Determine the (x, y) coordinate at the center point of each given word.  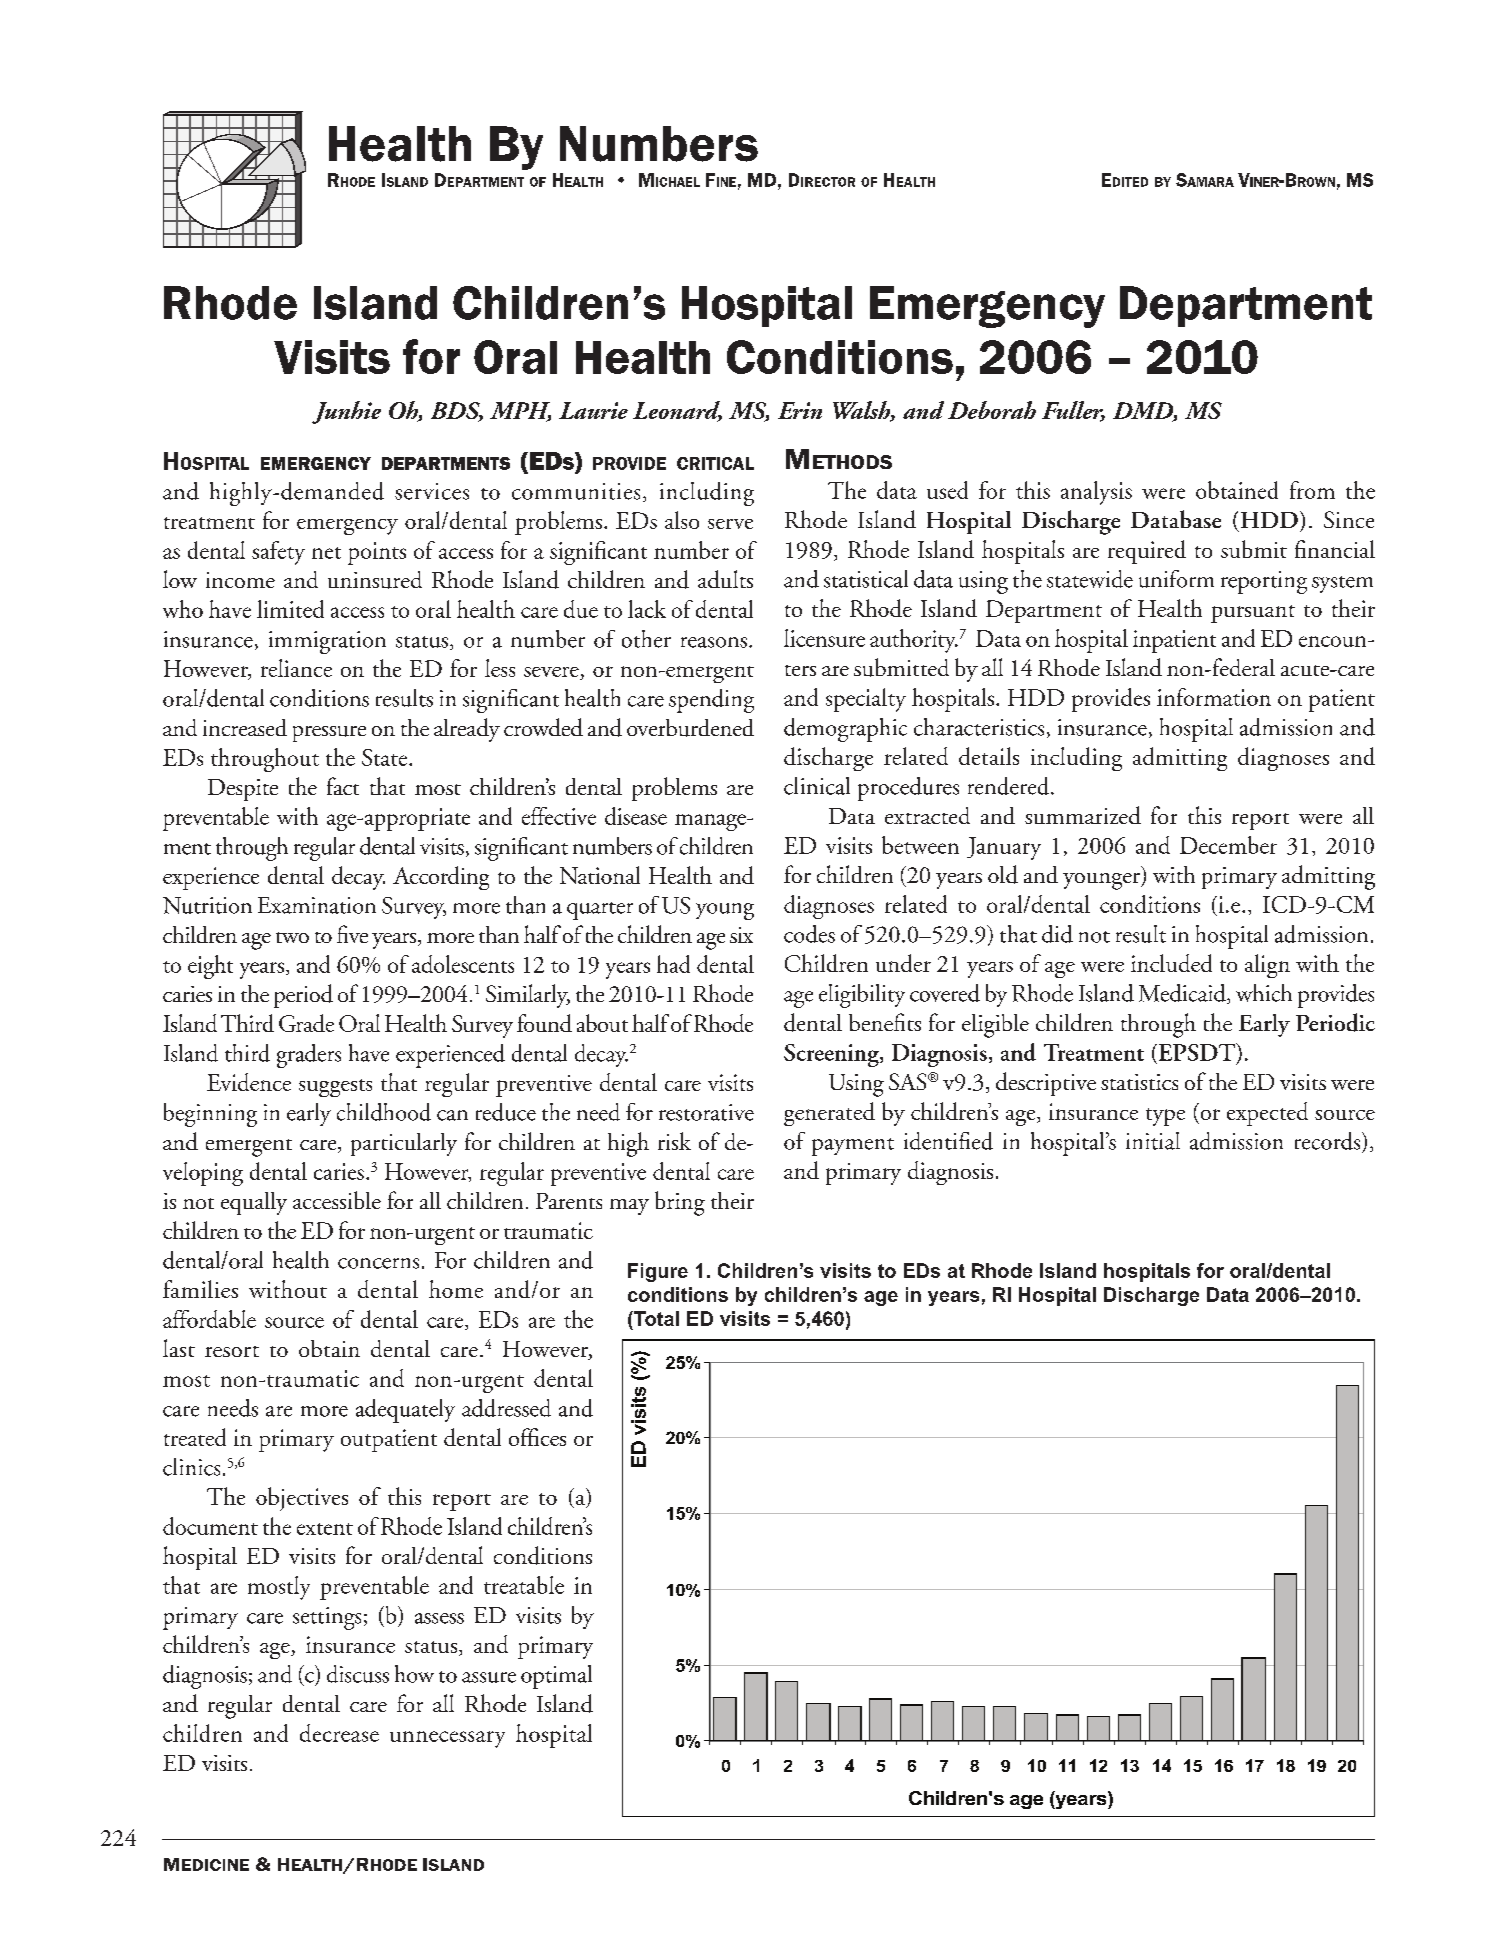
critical (715, 463)
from (1312, 490)
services (432, 491)
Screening (832, 1055)
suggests (335, 1088)
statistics (1139, 1082)
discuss (358, 1674)
